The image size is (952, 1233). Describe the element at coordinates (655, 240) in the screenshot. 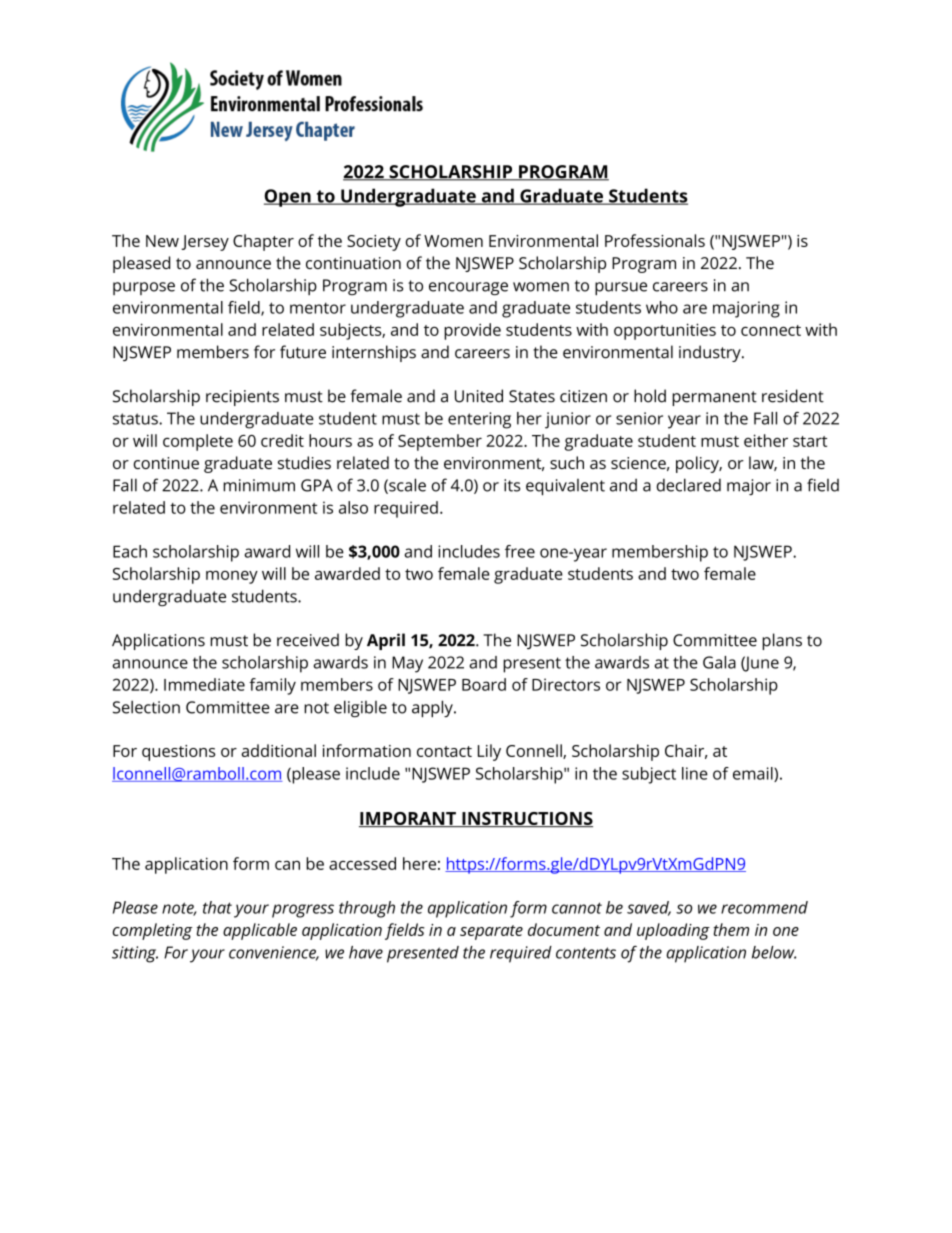

I see `Professionals` at that location.
